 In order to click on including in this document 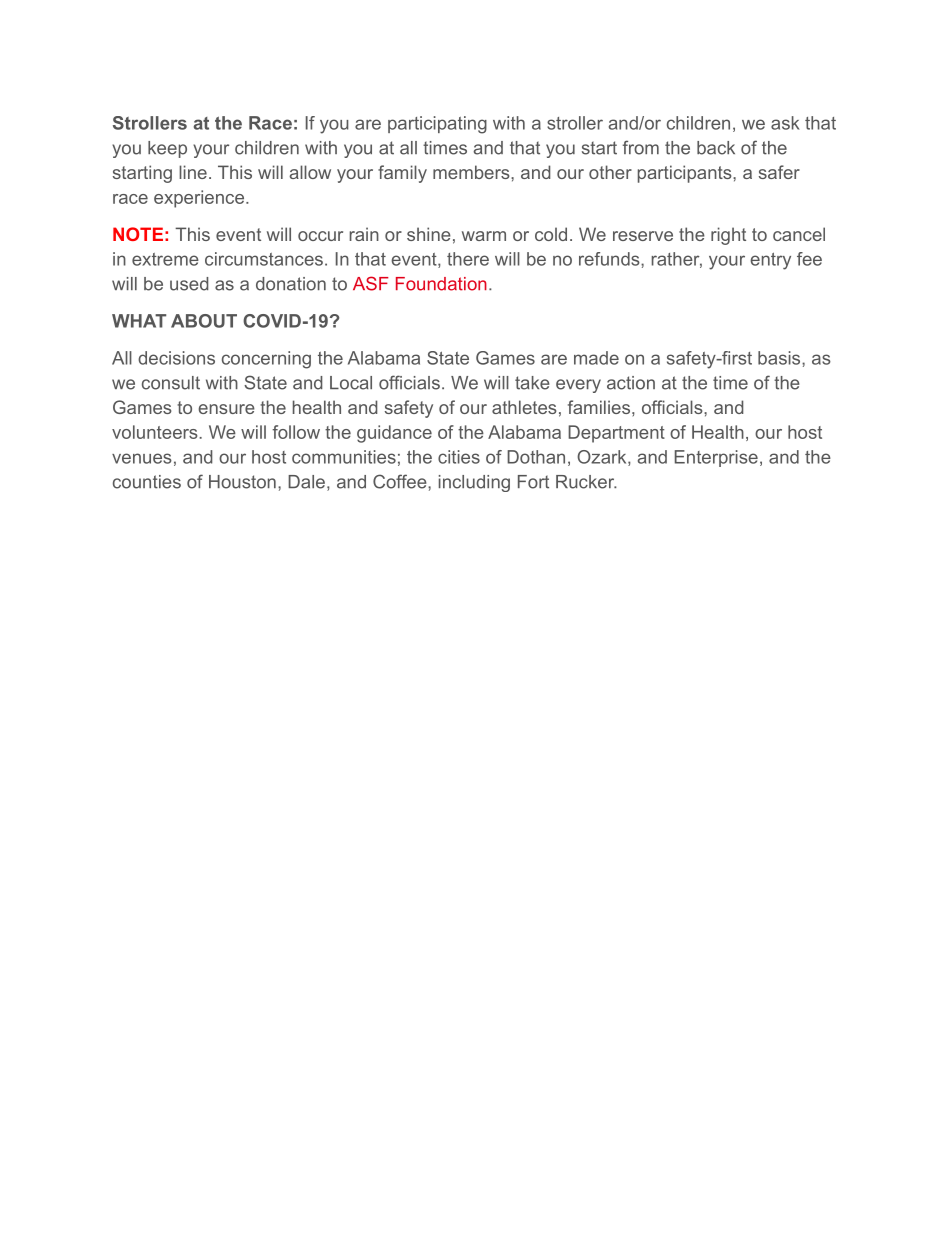, I will do `click(474, 483)`.
